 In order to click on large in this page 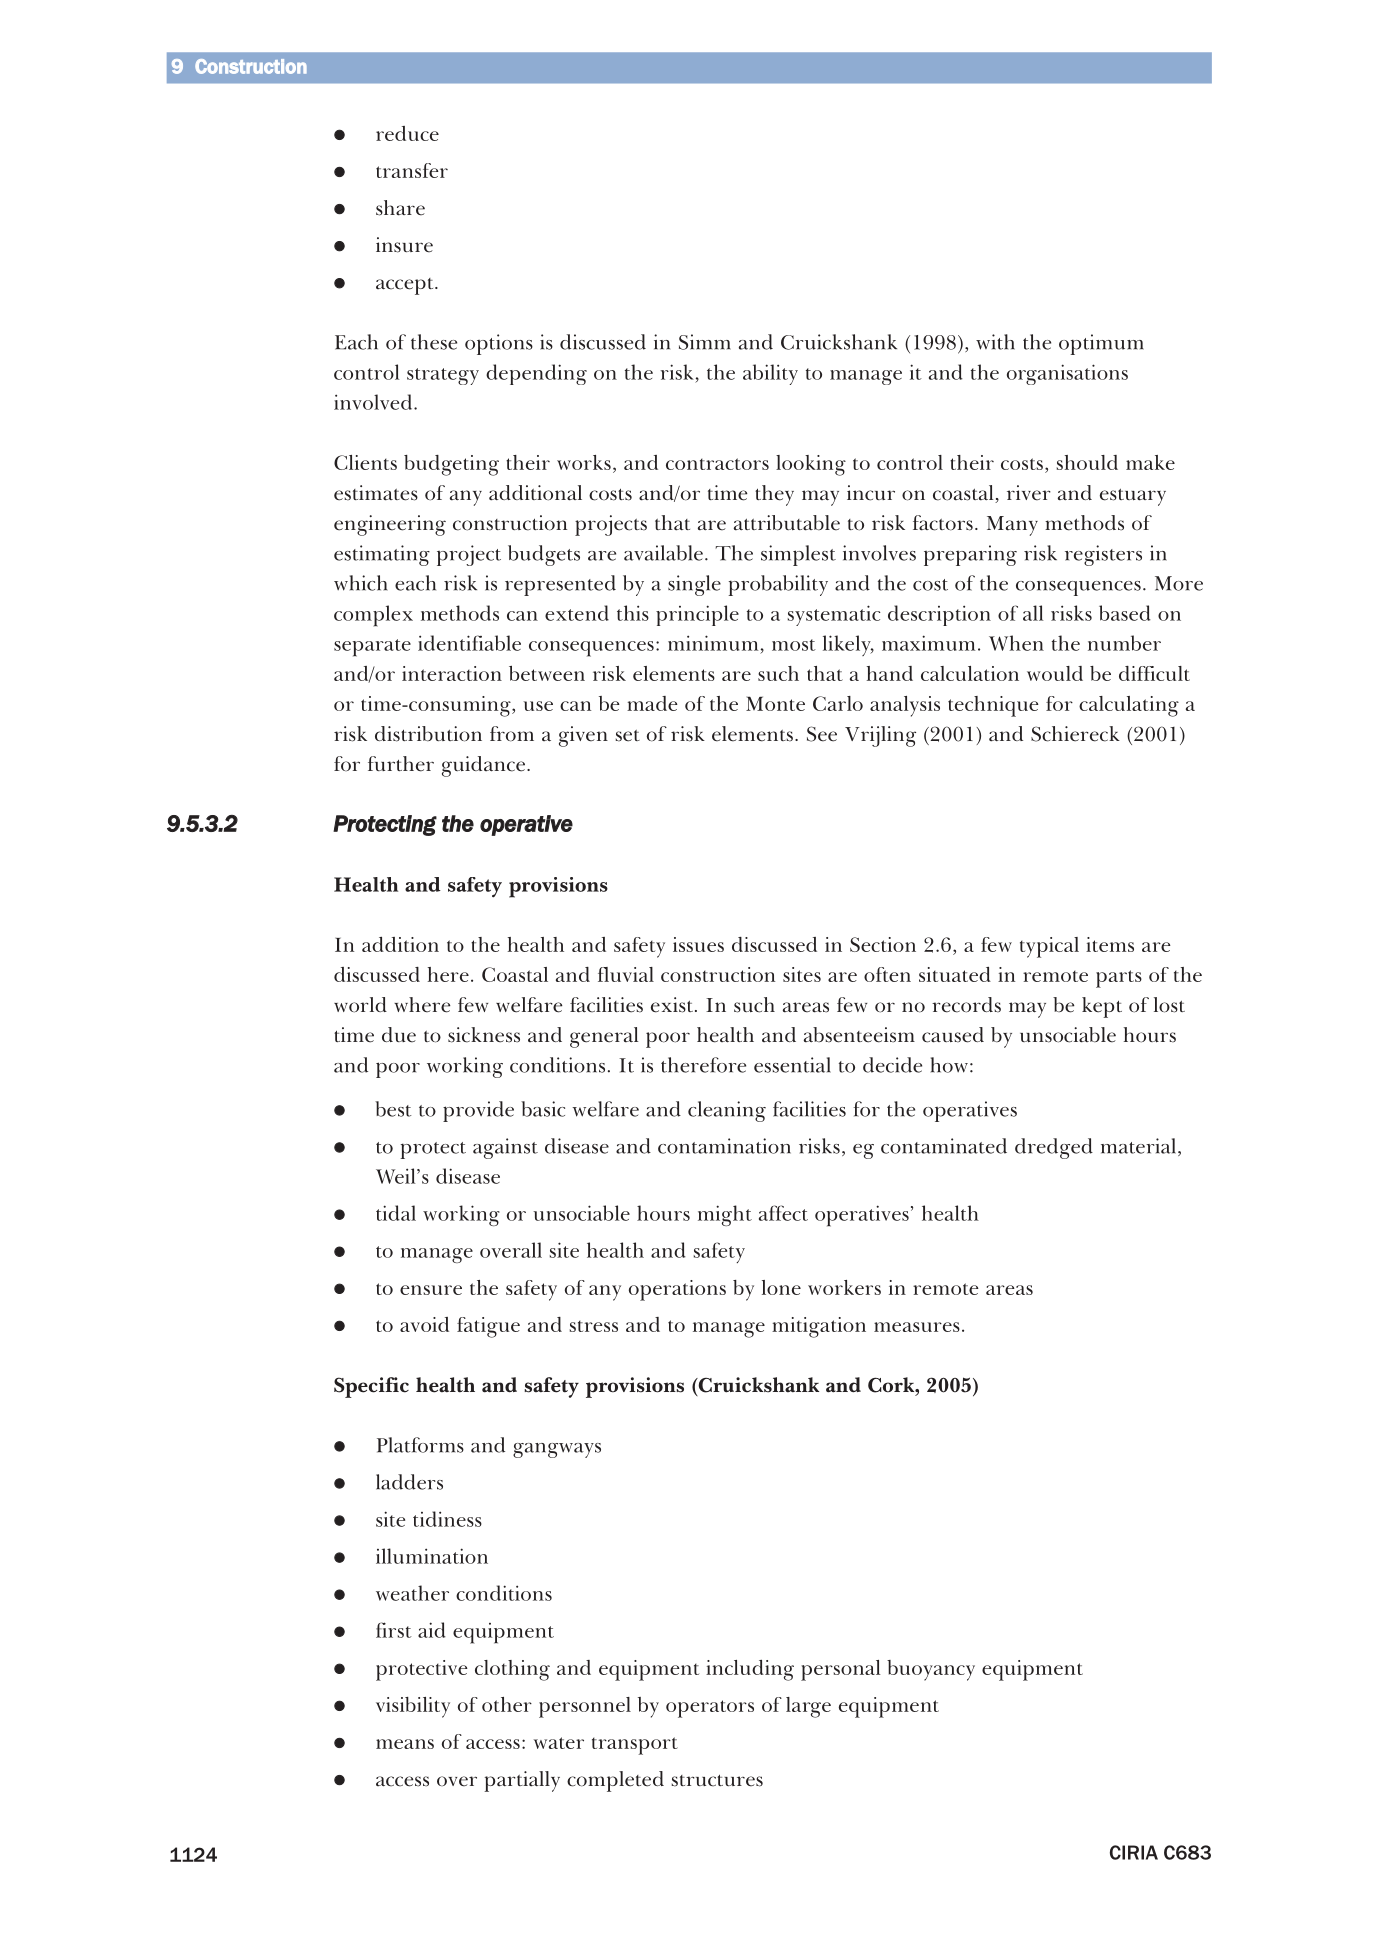, I will do `click(808, 1707)`.
